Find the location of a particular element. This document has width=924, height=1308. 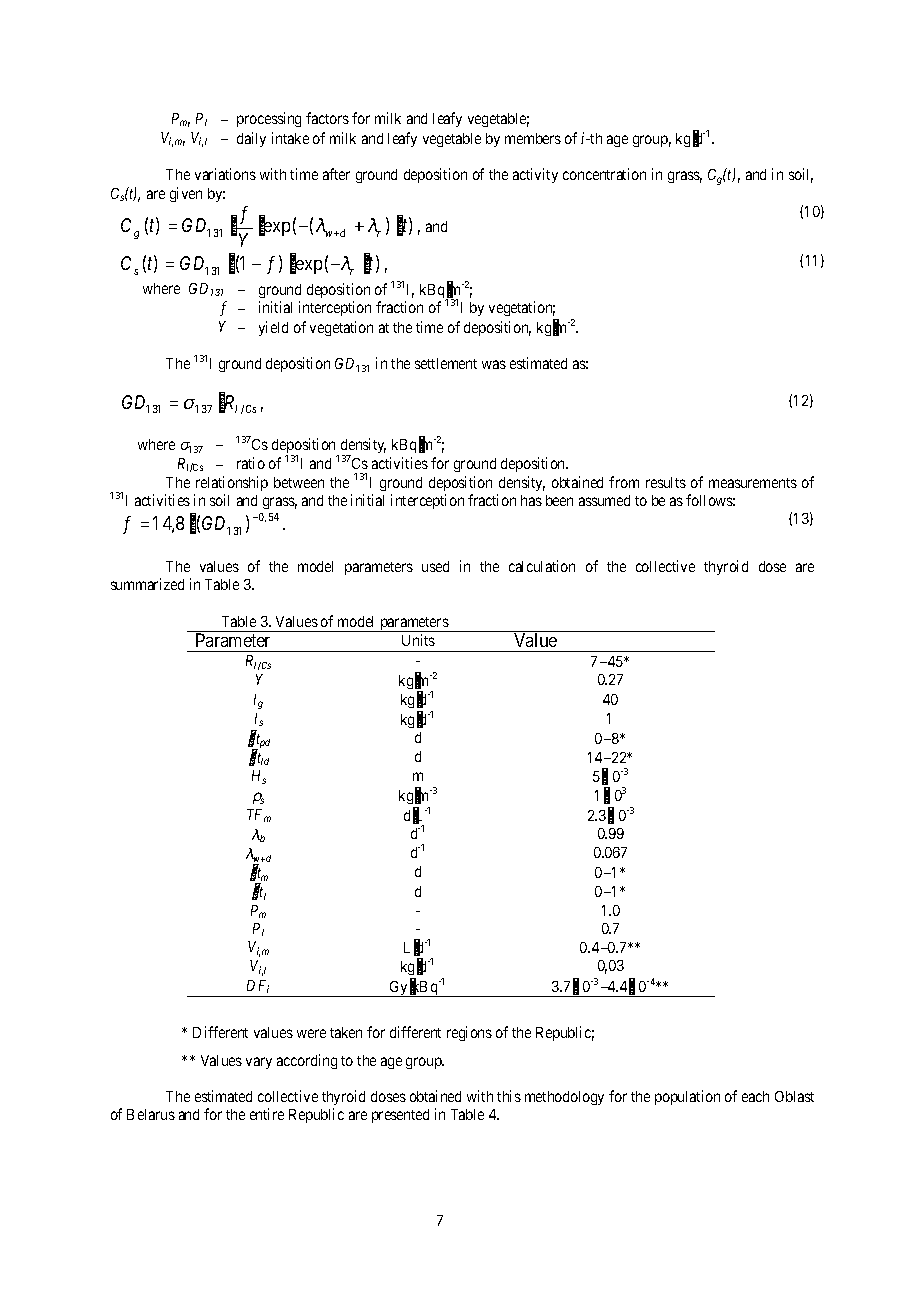

taken is located at coordinates (346, 1032).
